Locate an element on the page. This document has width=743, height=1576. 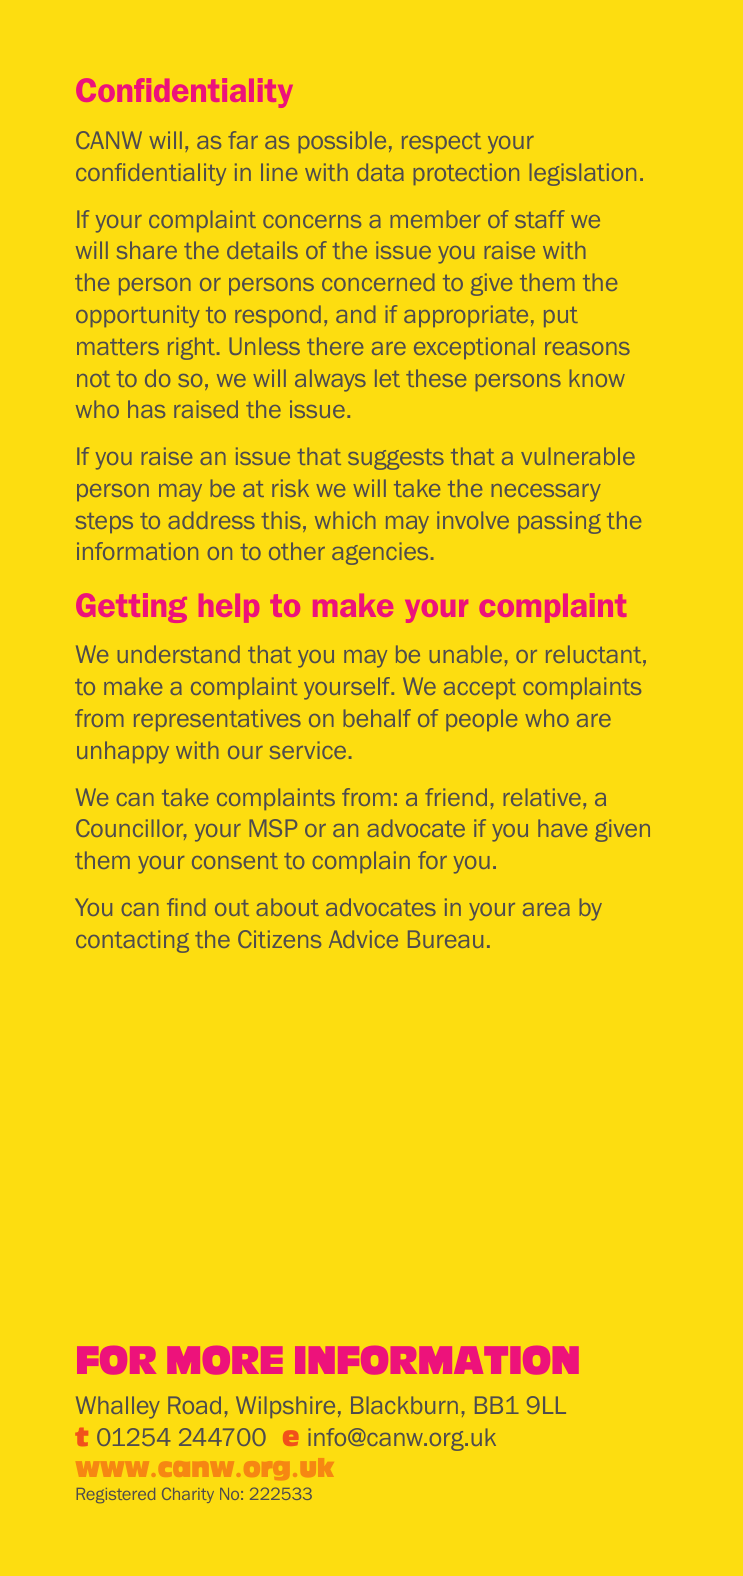
possible is located at coordinates (342, 142).
